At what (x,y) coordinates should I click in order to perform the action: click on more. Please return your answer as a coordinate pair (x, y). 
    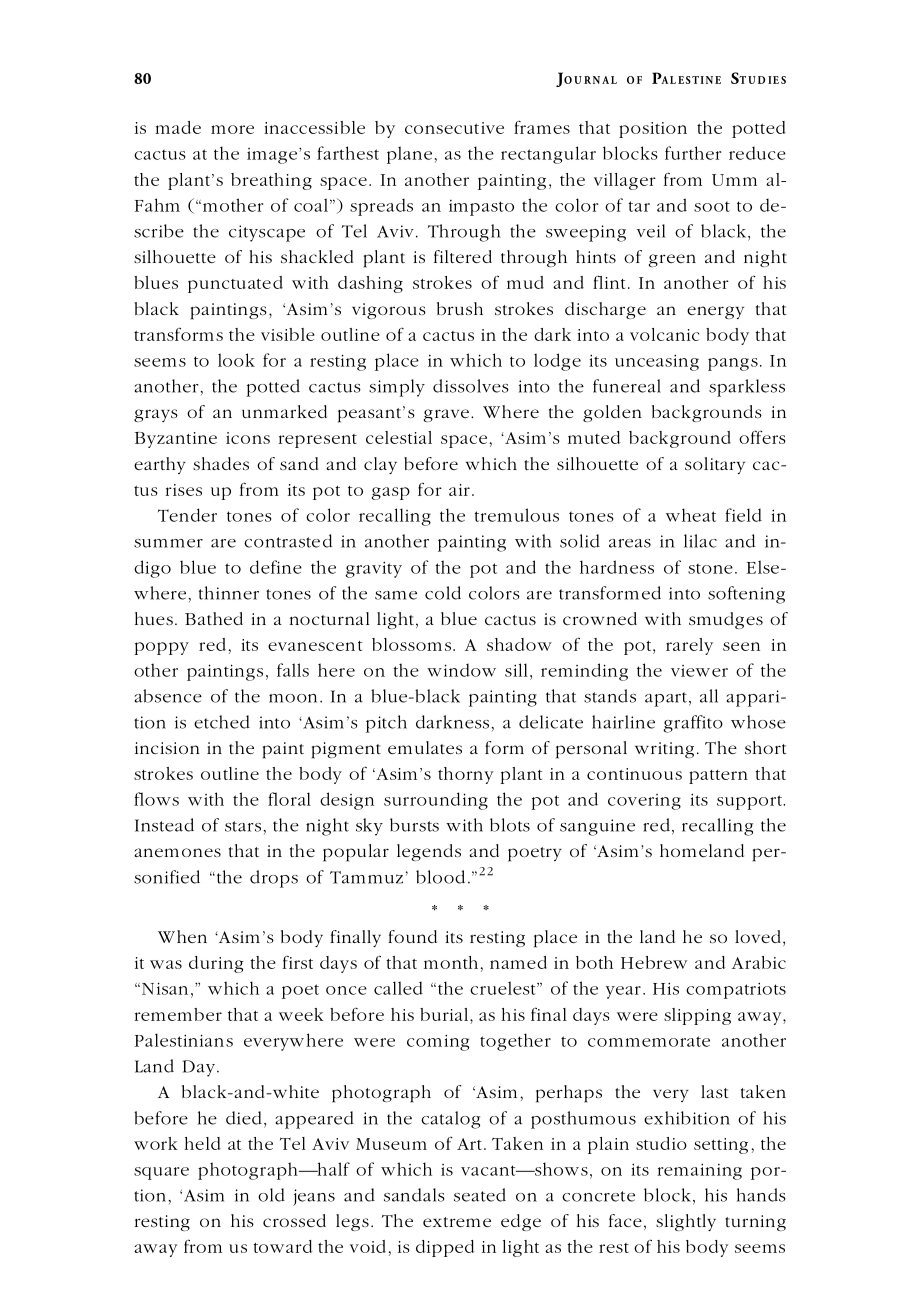
    Looking at the image, I should click on (232, 129).
